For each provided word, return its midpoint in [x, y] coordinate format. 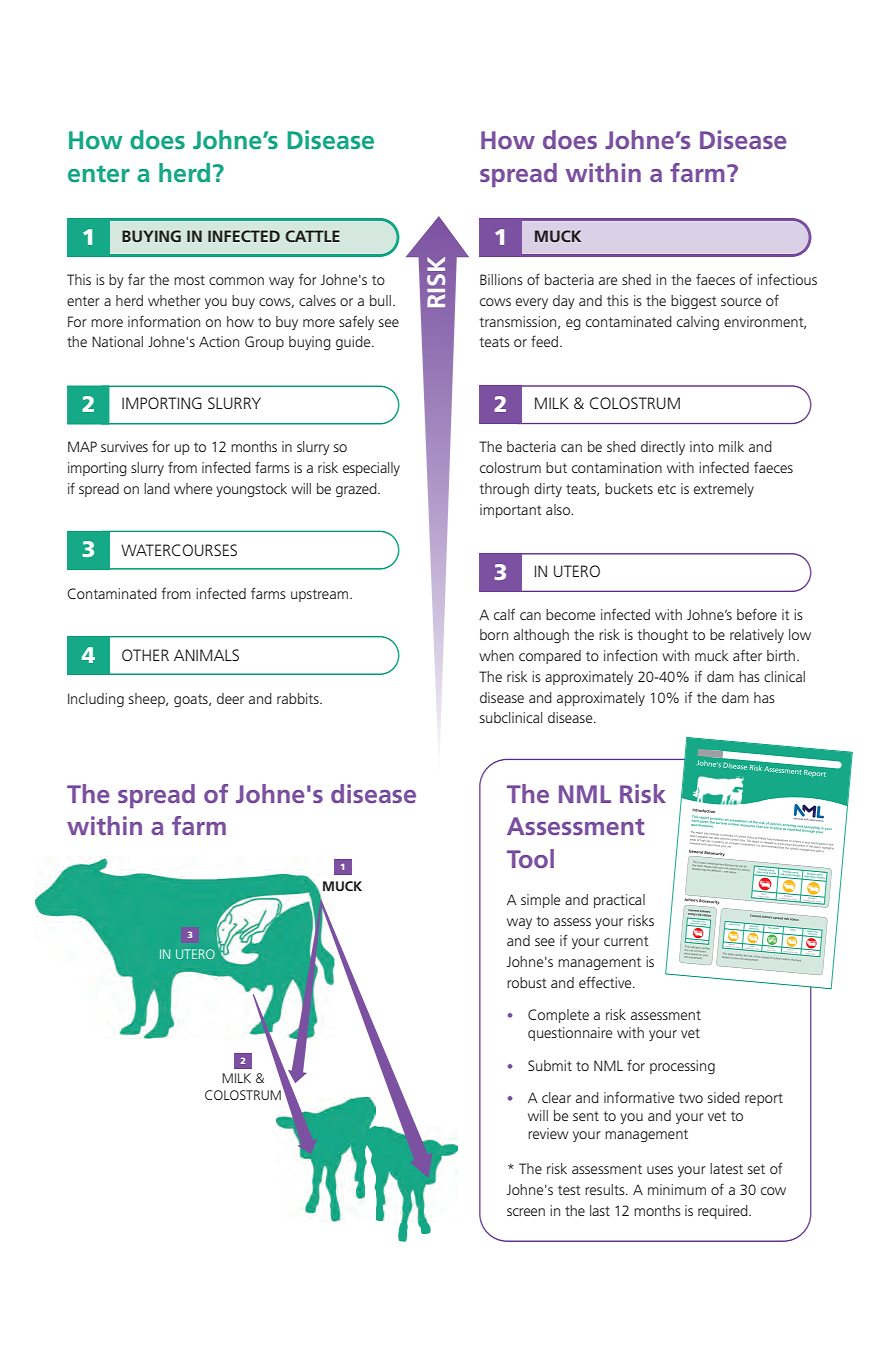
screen [526, 1212]
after [747, 655]
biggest [694, 302]
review [548, 1133]
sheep [148, 700]
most [189, 280]
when [496, 655]
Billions [501, 279]
